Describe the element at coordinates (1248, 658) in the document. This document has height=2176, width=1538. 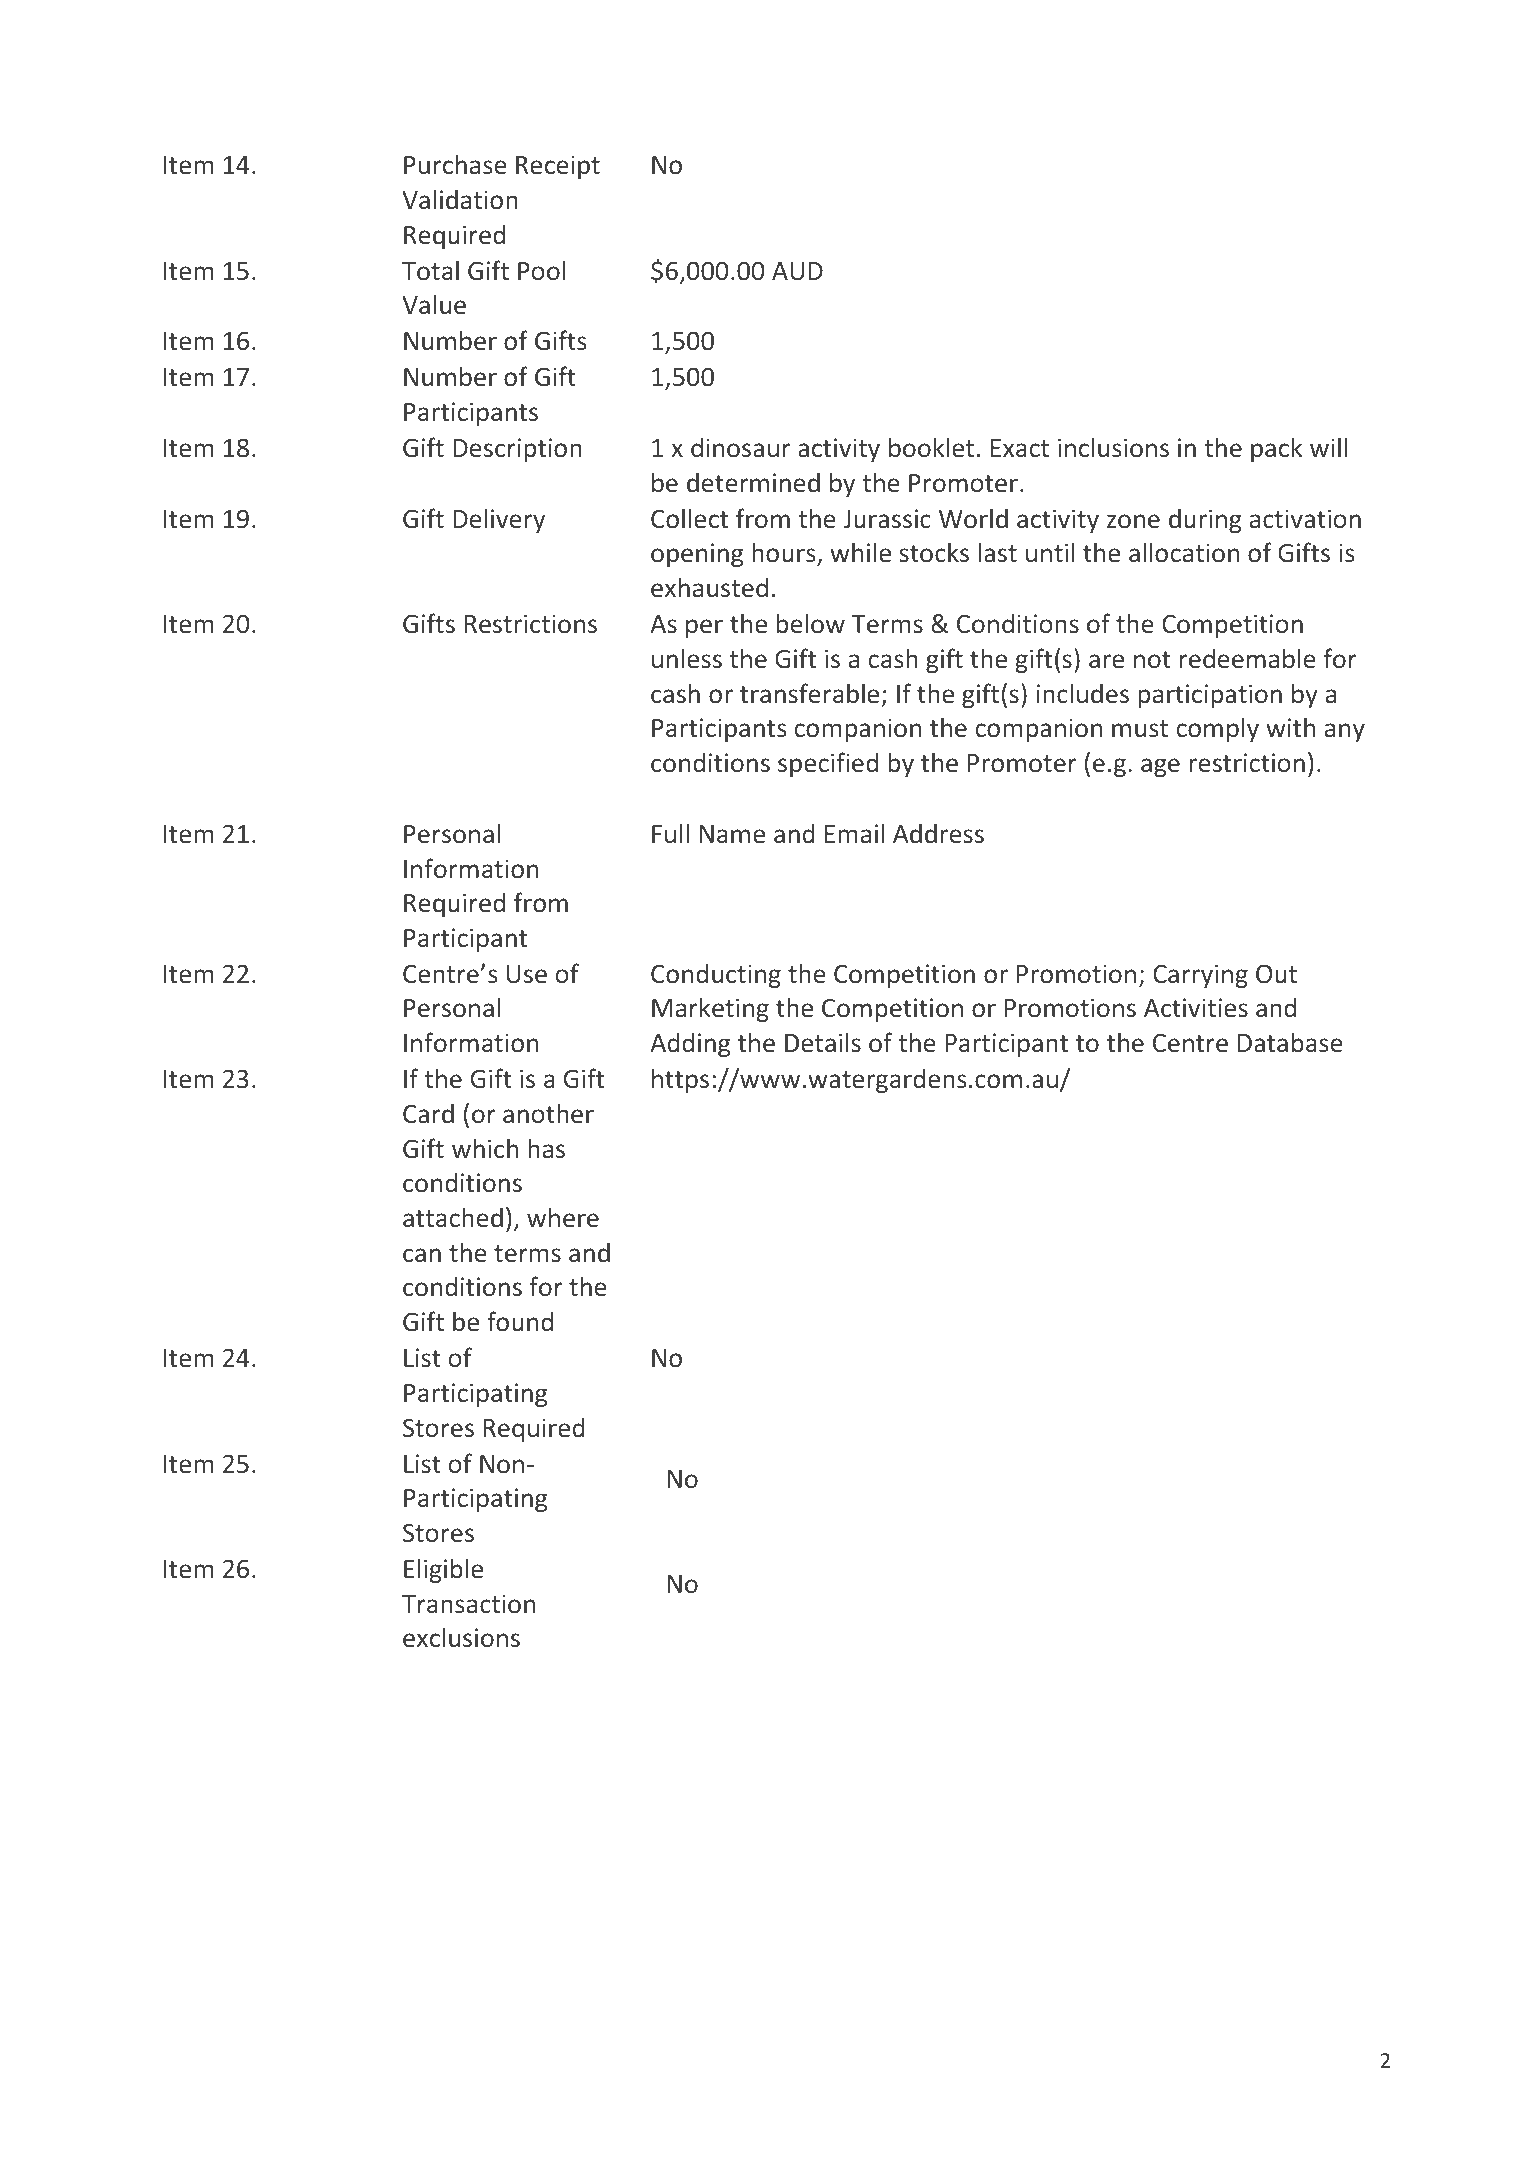
I see `redeemable` at that location.
